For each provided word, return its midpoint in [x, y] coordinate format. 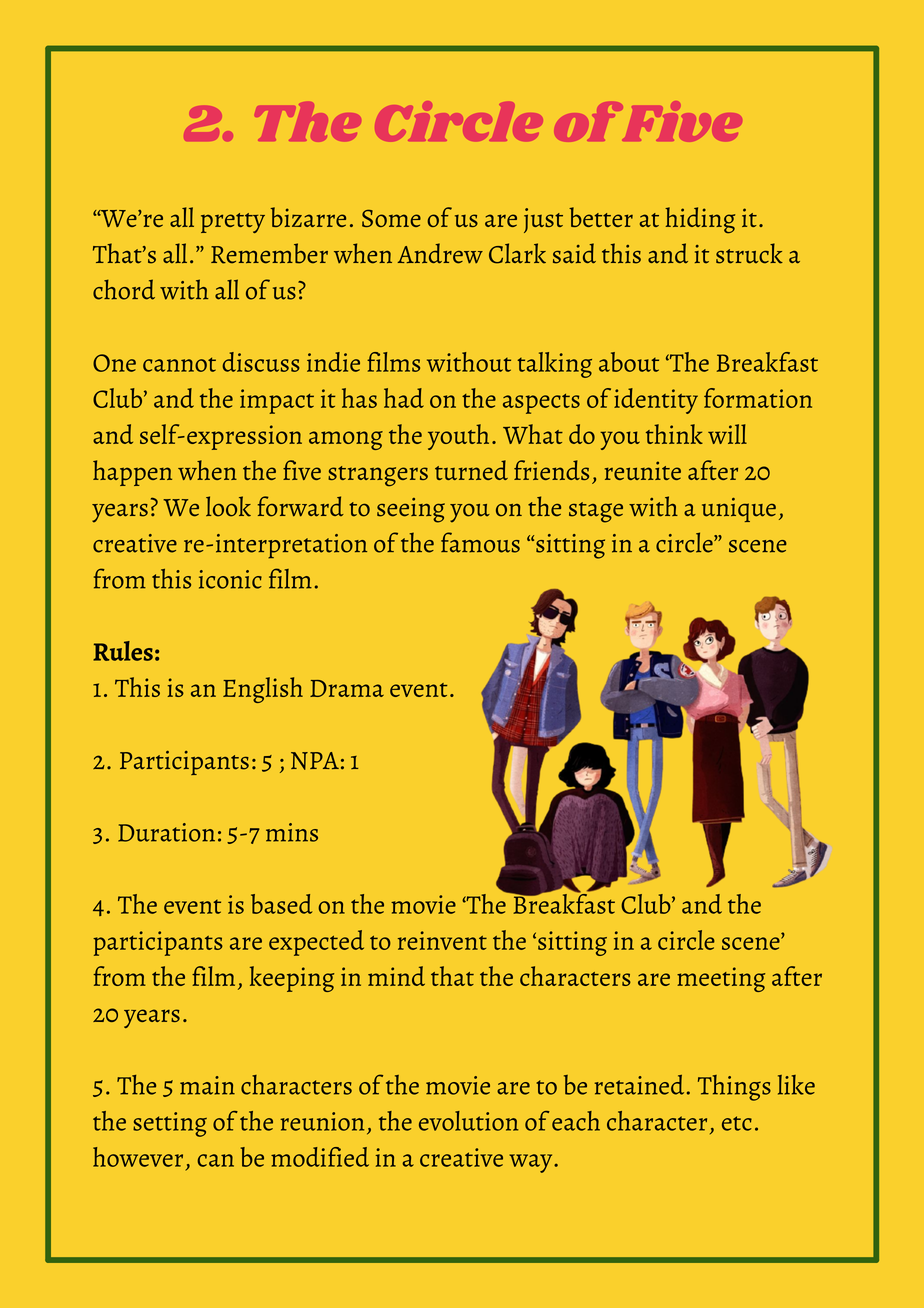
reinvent [442, 940]
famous [480, 542]
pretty [233, 223]
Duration [166, 832]
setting [170, 1124]
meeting [721, 979]
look [228, 506]
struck [749, 253]
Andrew [440, 253]
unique [739, 510]
